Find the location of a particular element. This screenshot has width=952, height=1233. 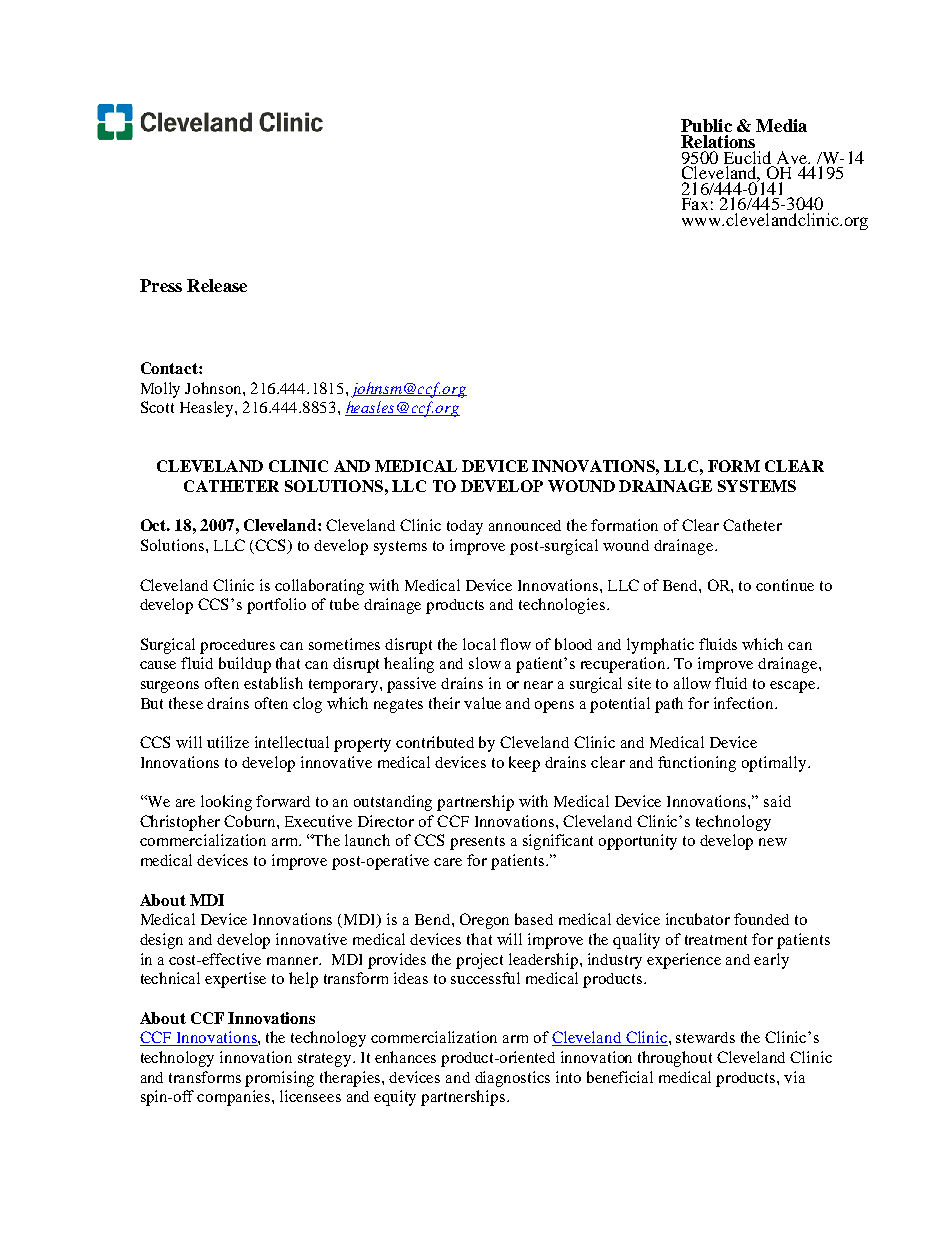

Public is located at coordinates (706, 125).
